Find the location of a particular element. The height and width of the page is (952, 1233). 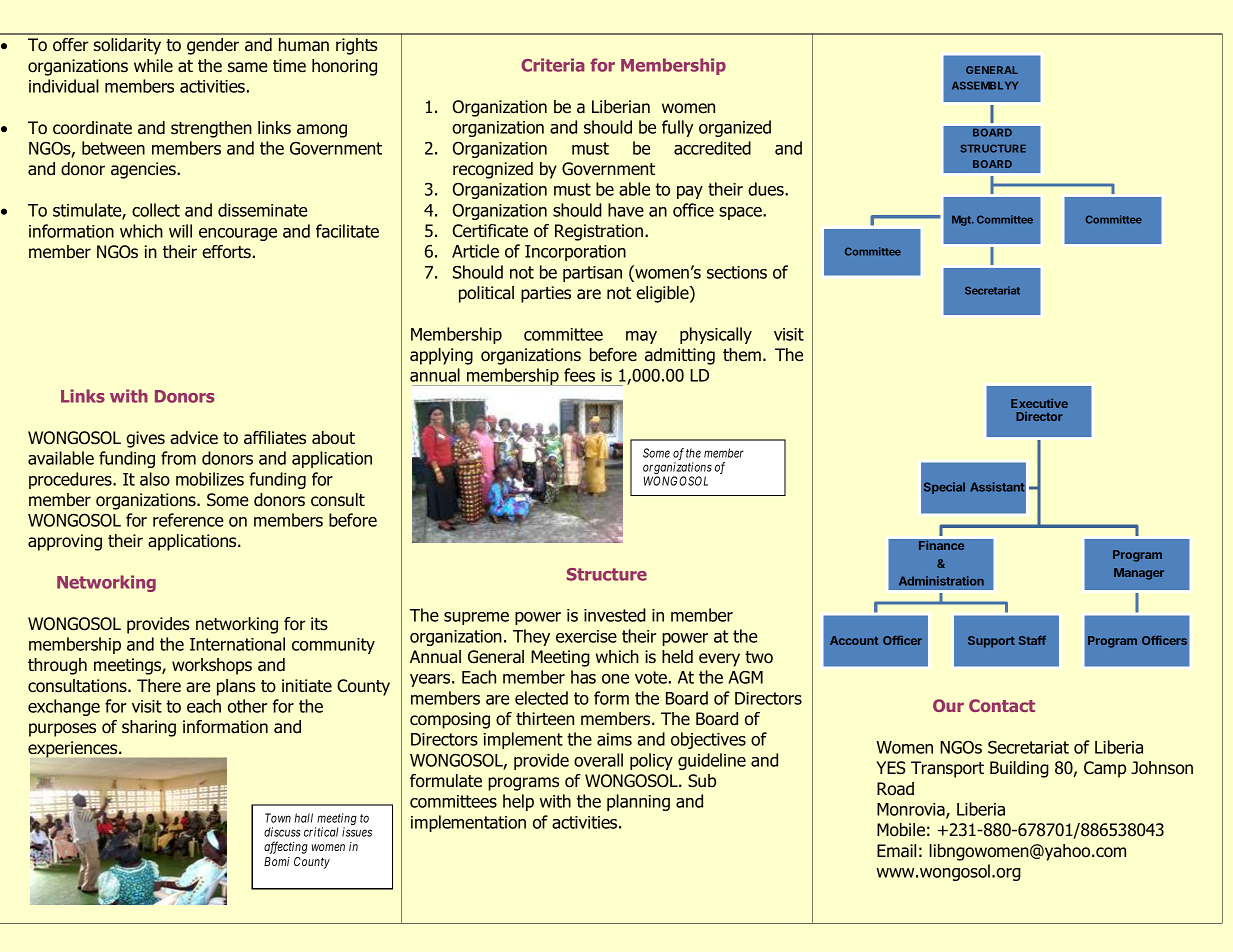

Incorporation is located at coordinates (575, 253).
